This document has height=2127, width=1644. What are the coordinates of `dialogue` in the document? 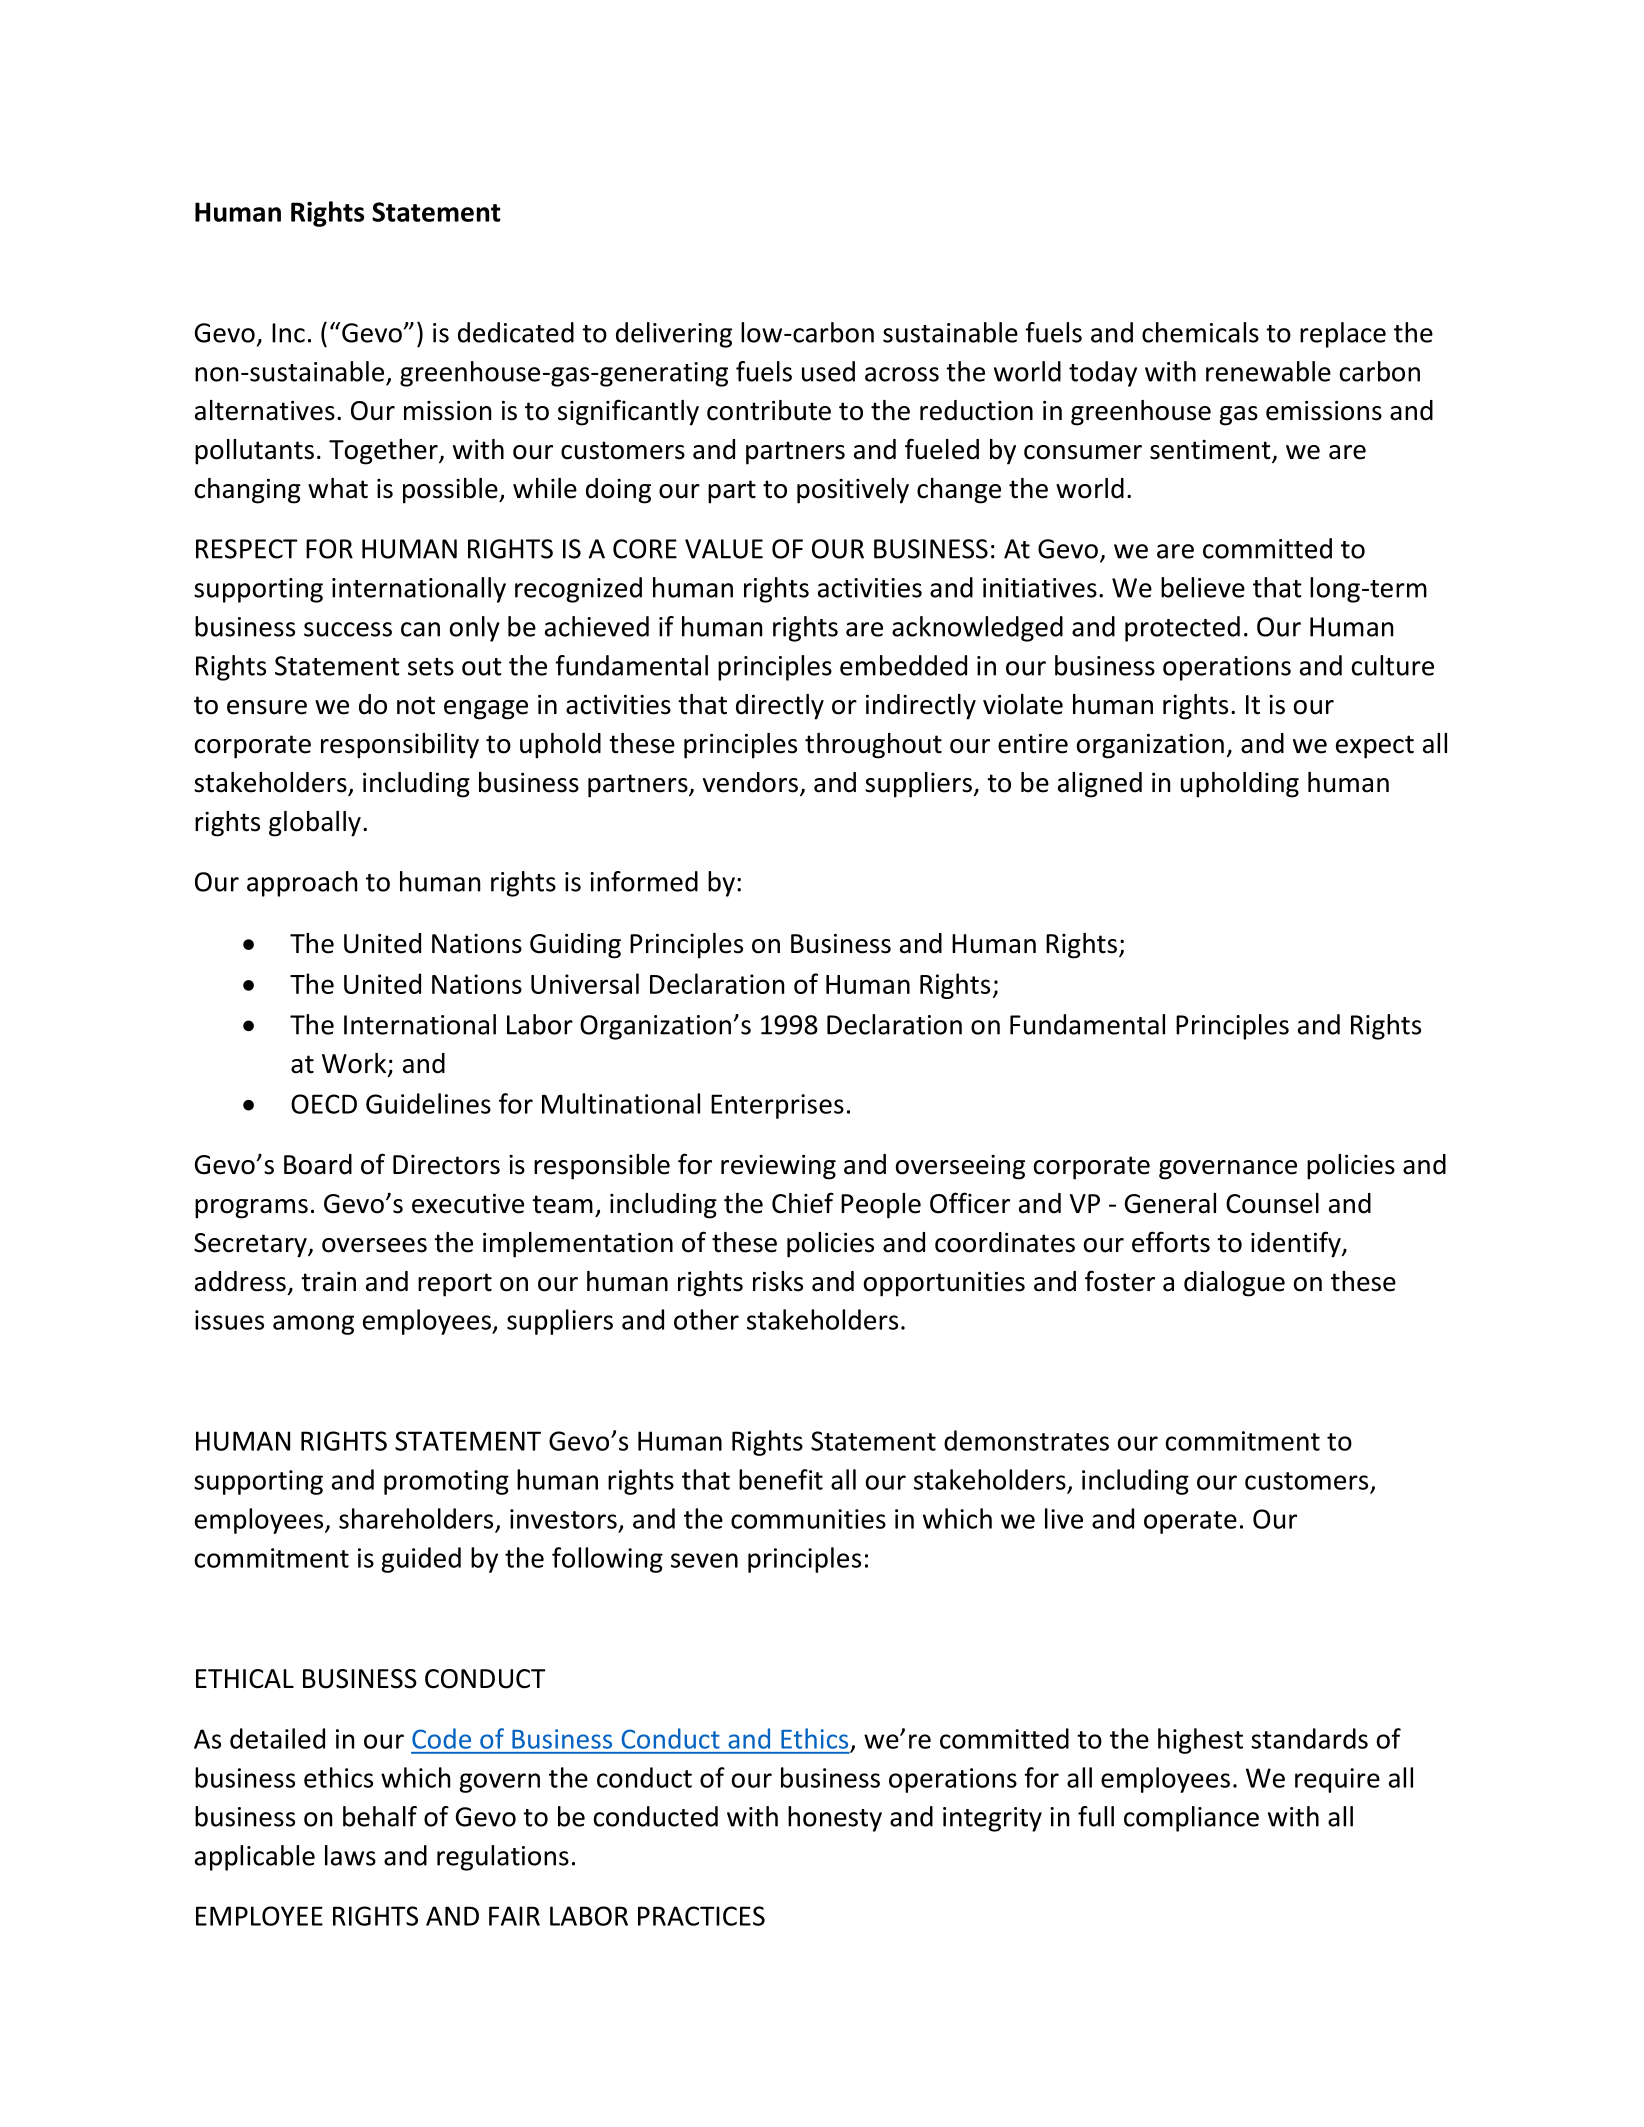 It's located at (1234, 1284).
